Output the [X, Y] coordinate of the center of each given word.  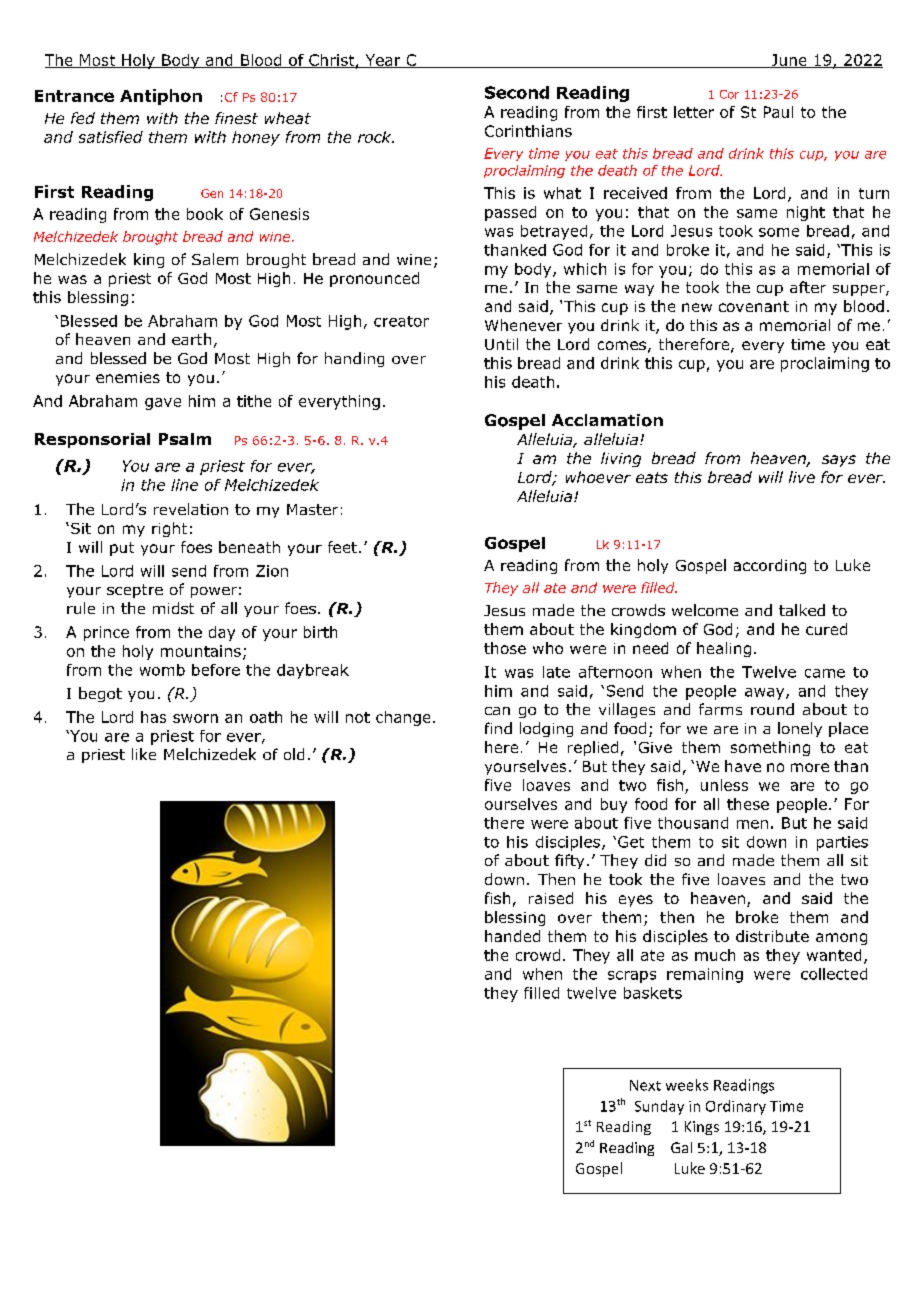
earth [191, 339]
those [505, 648]
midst [173, 608]
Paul [778, 112]
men [752, 824]
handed [512, 936]
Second [517, 92]
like [144, 754]
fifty [569, 861]
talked [802, 610]
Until [501, 344]
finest [236, 118]
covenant [754, 306]
